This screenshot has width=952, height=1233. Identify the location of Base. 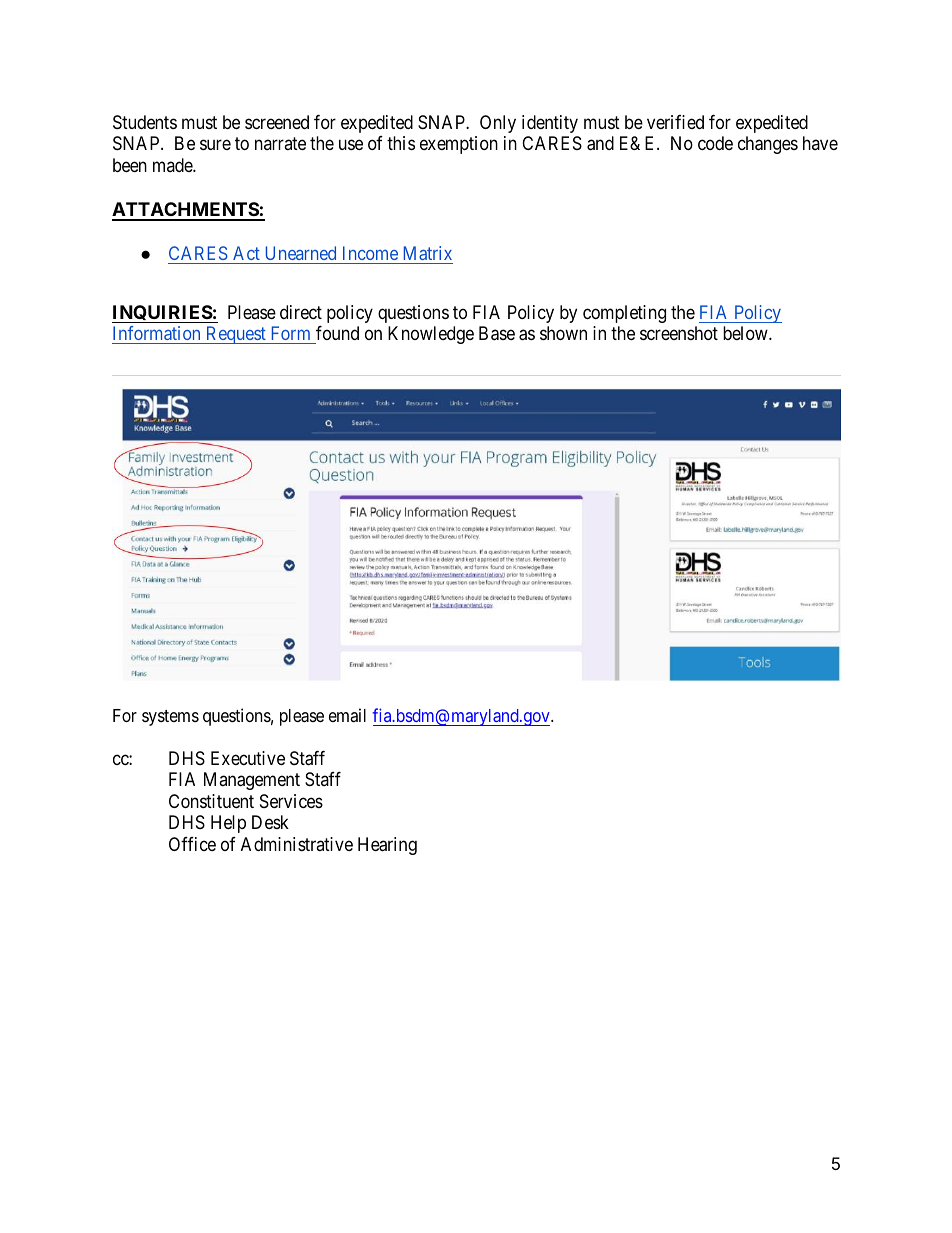
(497, 333).
